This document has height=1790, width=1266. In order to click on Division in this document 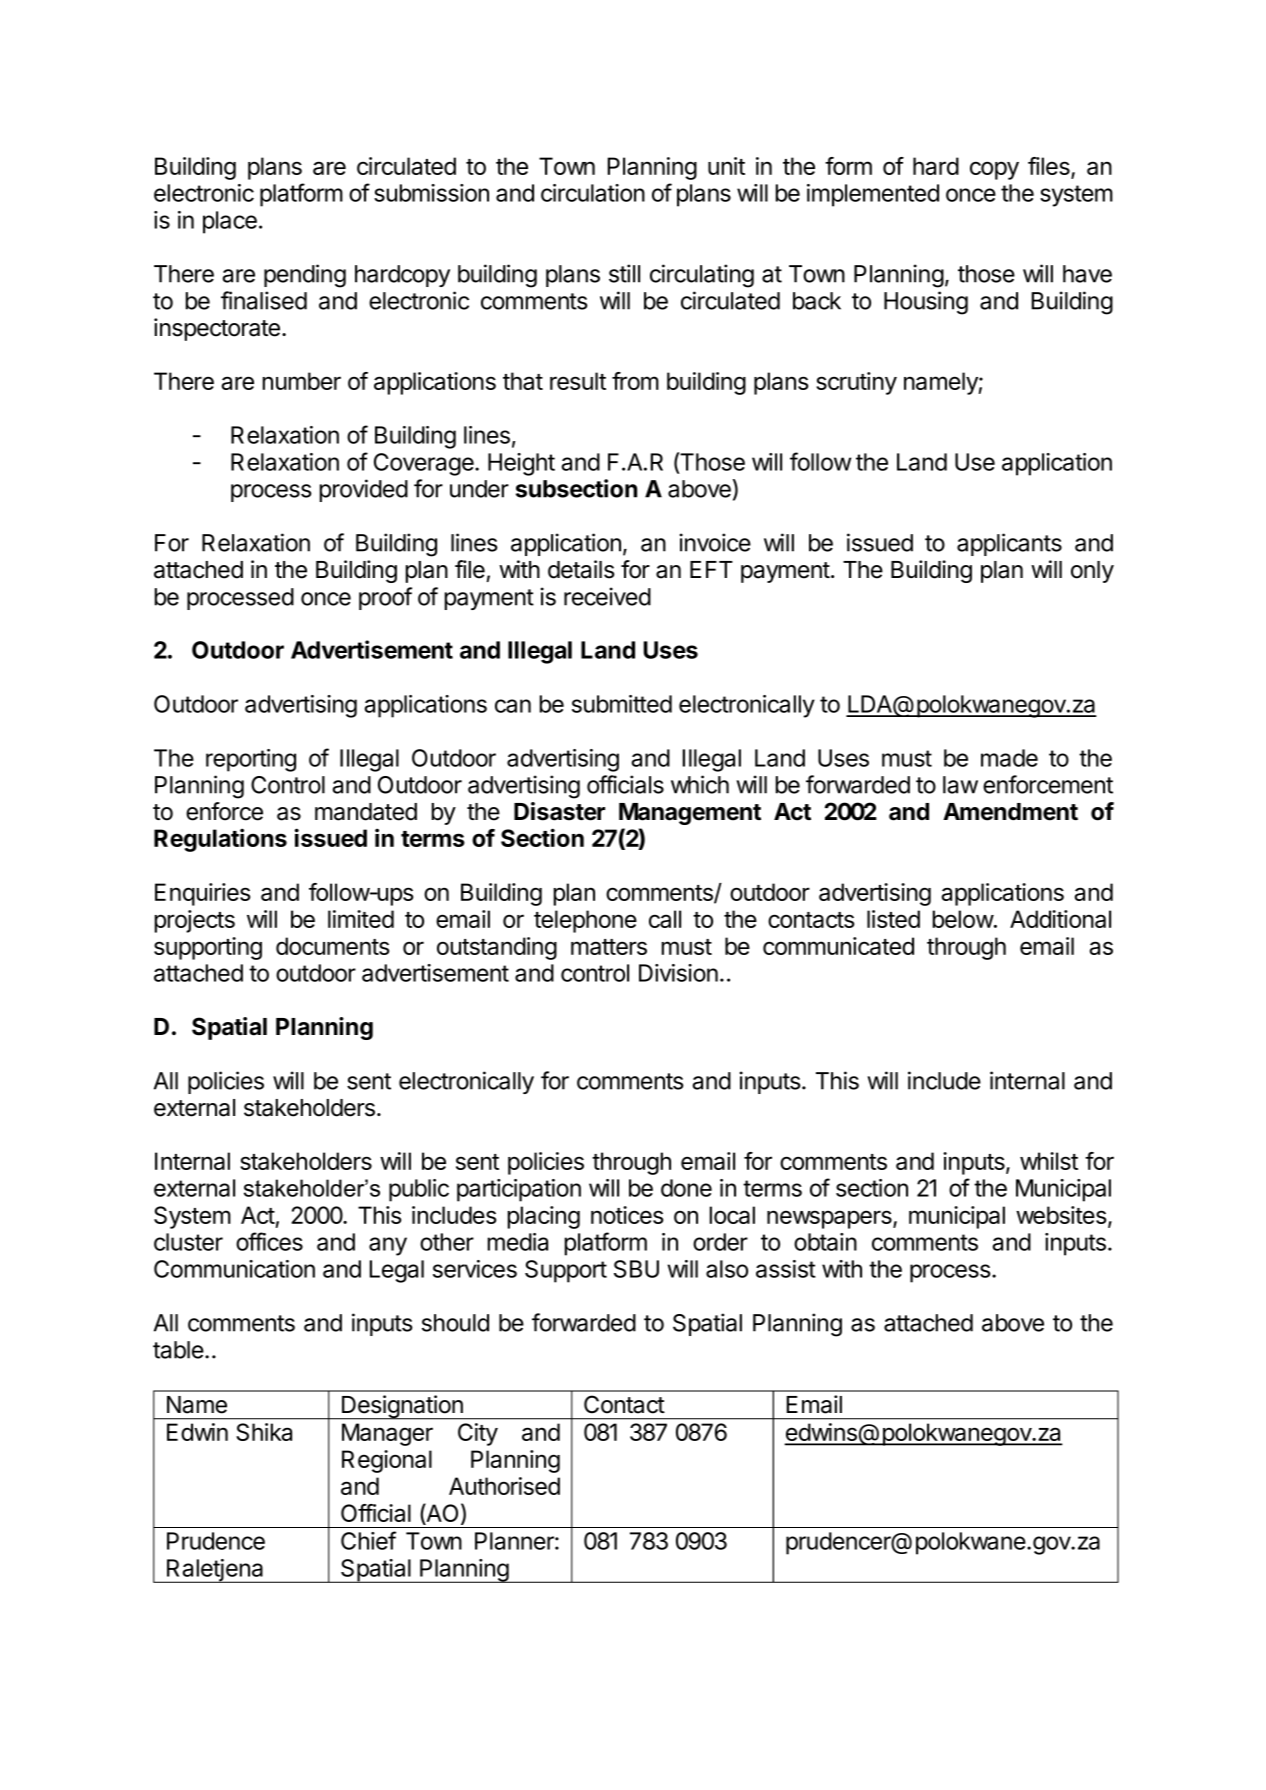, I will do `click(678, 973)`.
